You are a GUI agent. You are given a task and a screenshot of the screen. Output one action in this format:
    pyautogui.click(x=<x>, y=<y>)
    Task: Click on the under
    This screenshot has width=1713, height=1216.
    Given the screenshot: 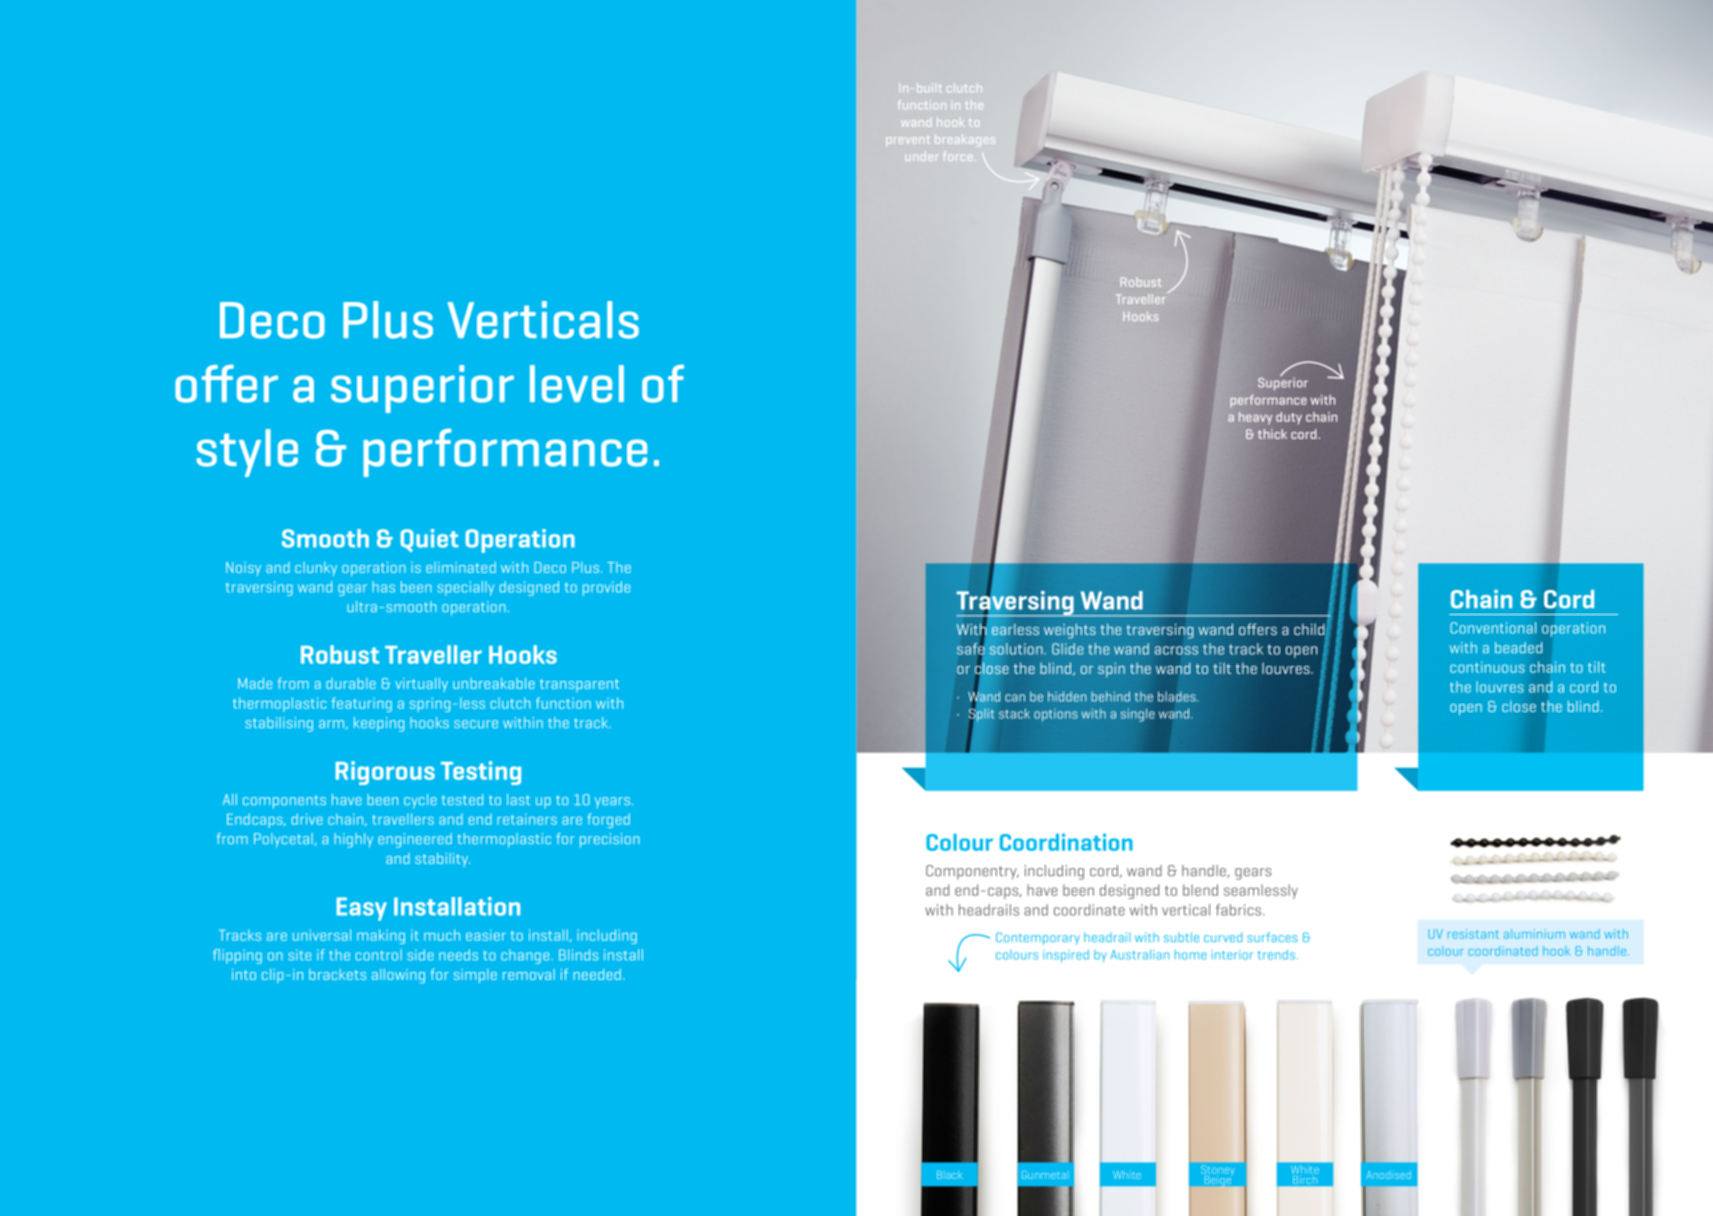 What is the action you would take?
    pyautogui.click(x=921, y=156)
